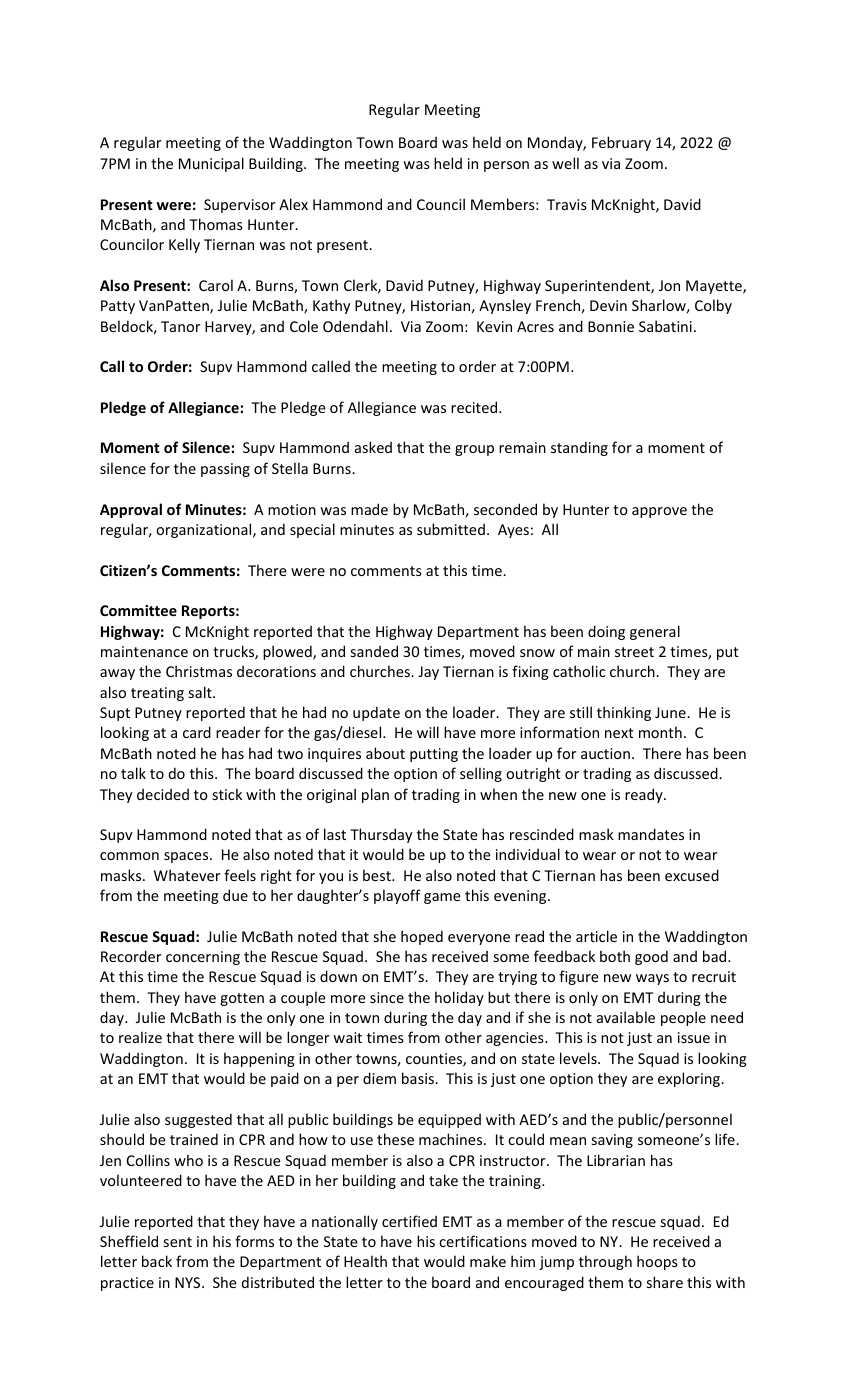 This image has width=849, height=1400. Describe the element at coordinates (621, 143) in the image. I see `February` at that location.
